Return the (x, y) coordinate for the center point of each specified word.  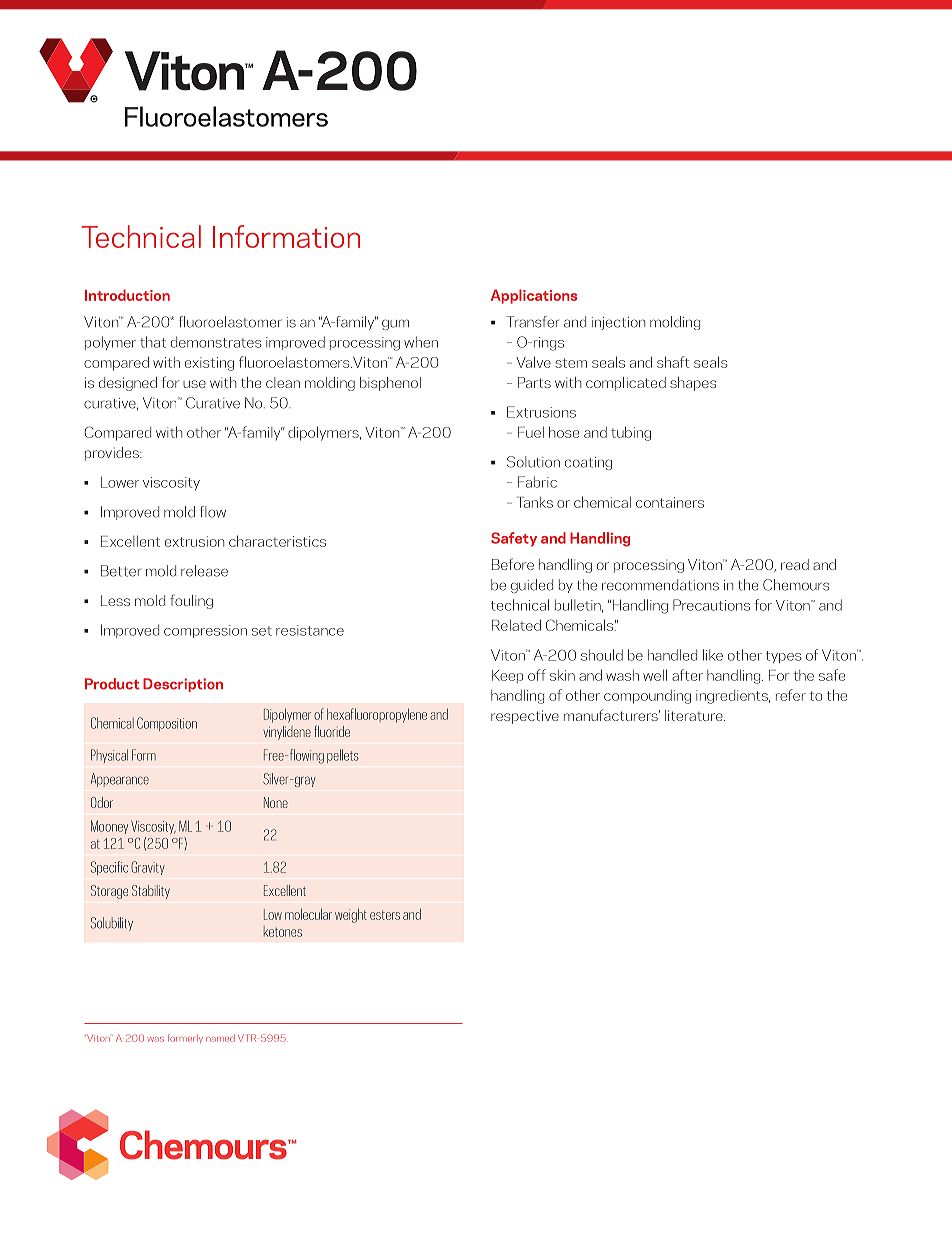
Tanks (535, 502)
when (421, 342)
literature (695, 715)
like (713, 655)
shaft (673, 362)
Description (183, 685)
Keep (507, 676)
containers (670, 502)
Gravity (148, 868)
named (220, 1038)
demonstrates (216, 342)
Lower (120, 482)
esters (385, 915)
